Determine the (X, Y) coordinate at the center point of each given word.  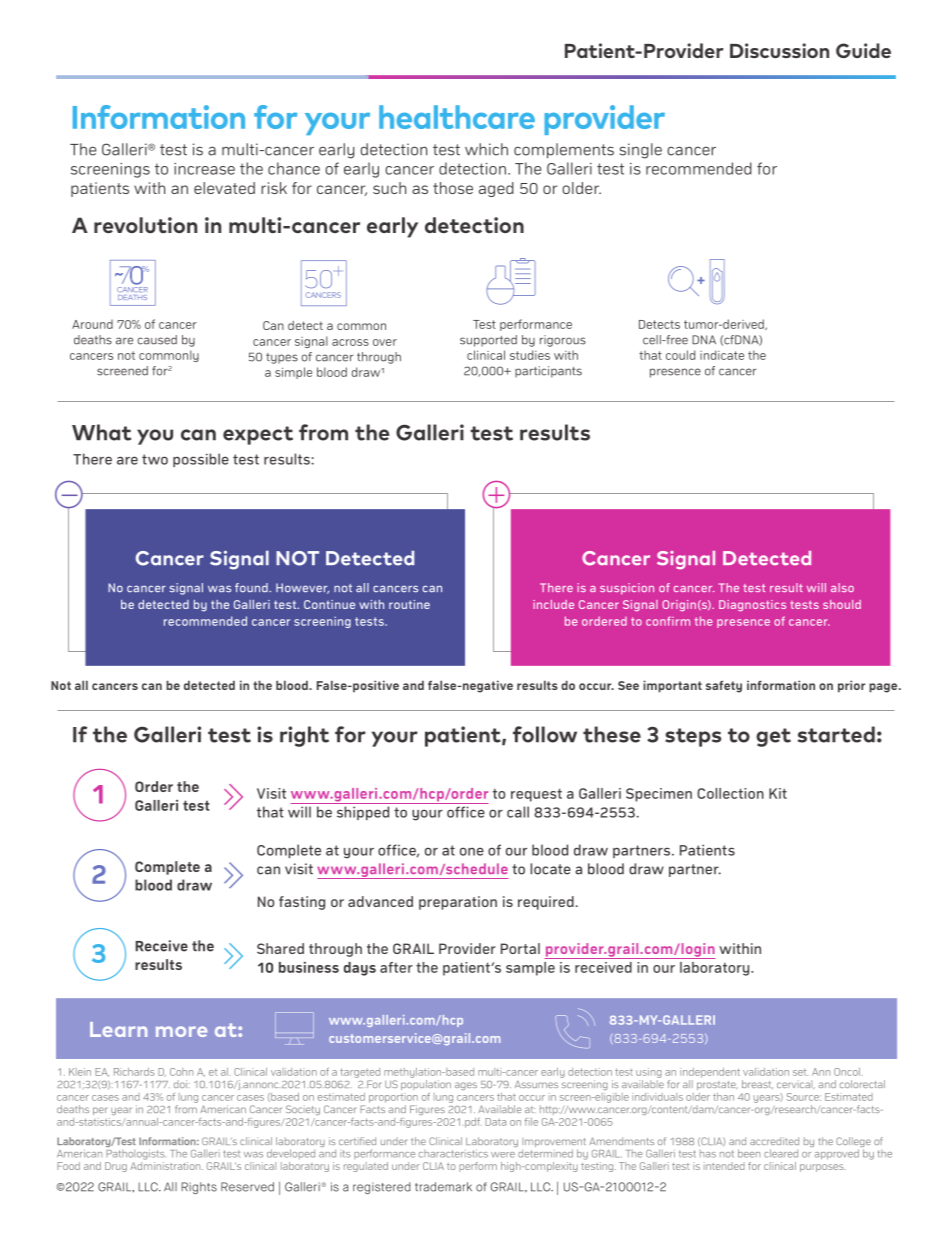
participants (548, 372)
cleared (781, 1153)
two (155, 459)
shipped (363, 813)
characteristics (453, 1154)
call (518, 812)
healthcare (457, 117)
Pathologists (135, 1155)
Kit (778, 793)
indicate (722, 355)
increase (204, 169)
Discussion (779, 50)
